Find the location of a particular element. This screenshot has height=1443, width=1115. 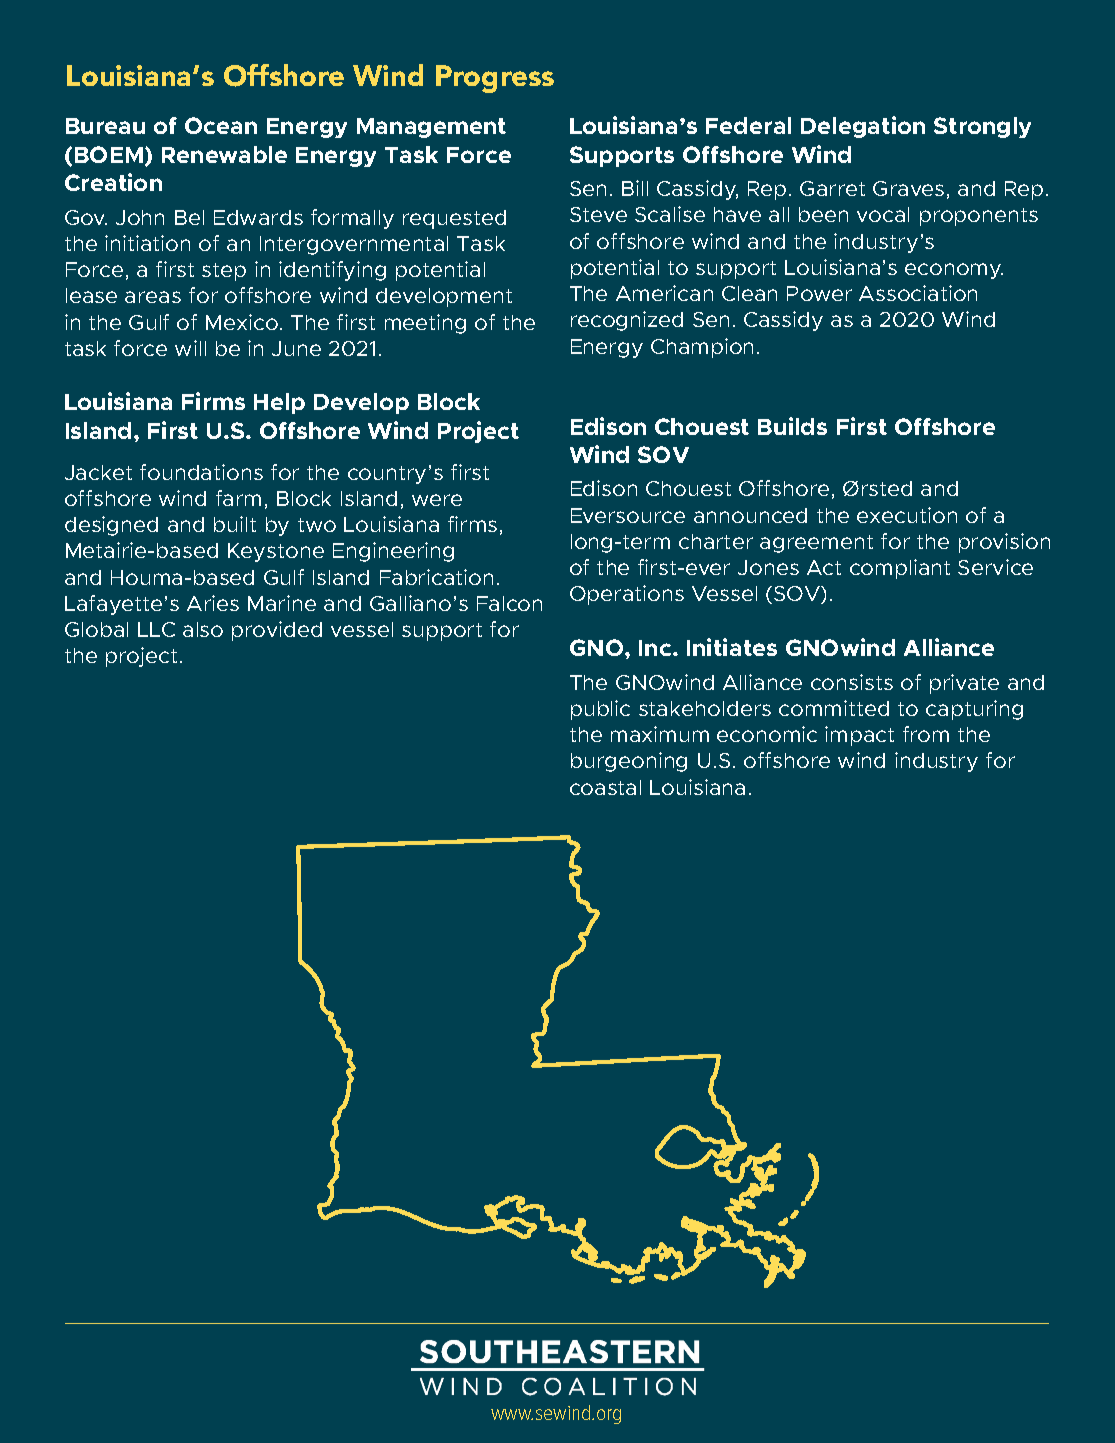

Bel is located at coordinates (189, 217).
